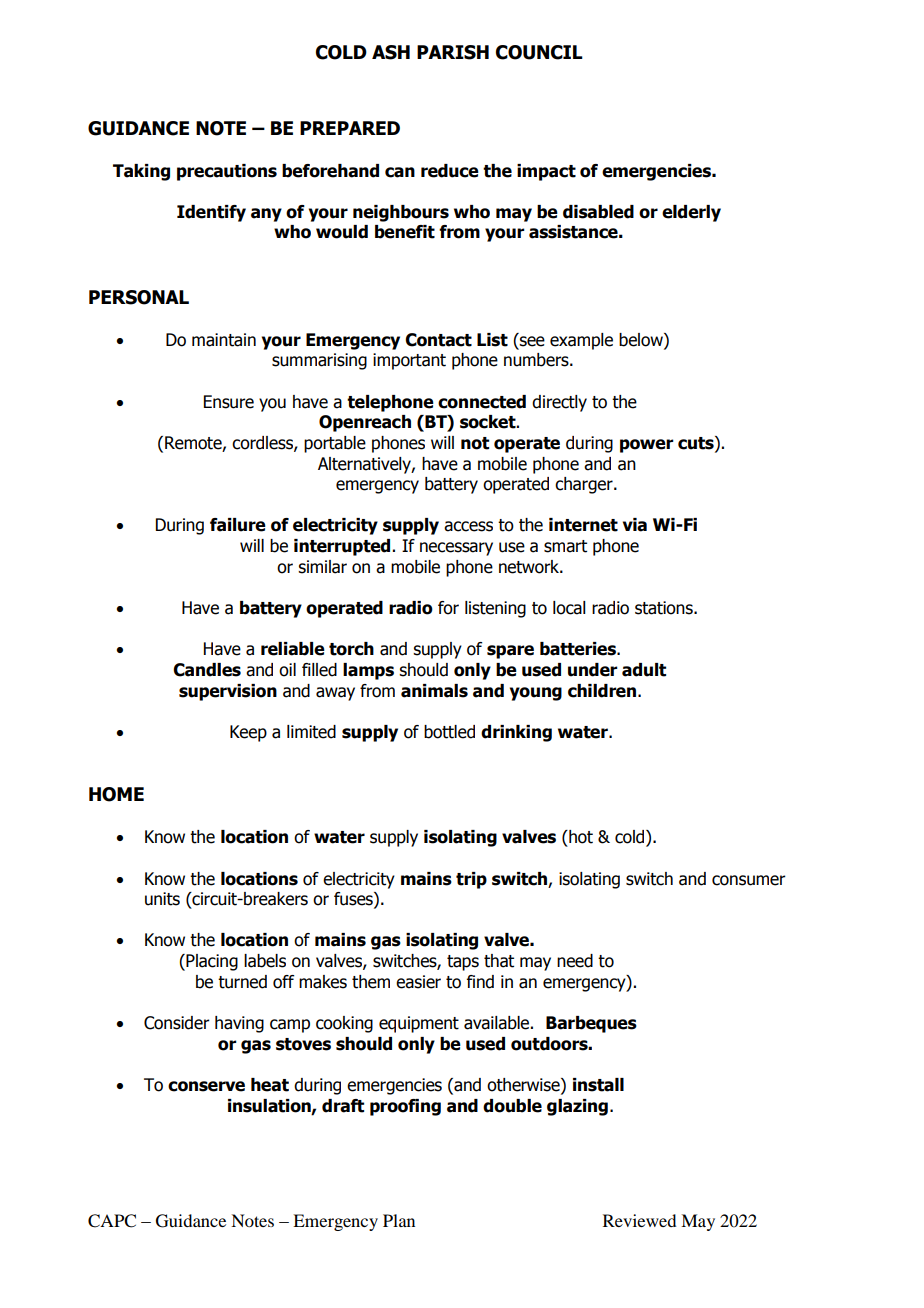 This document has width=924, height=1308. I want to click on animals, so click(434, 691).
